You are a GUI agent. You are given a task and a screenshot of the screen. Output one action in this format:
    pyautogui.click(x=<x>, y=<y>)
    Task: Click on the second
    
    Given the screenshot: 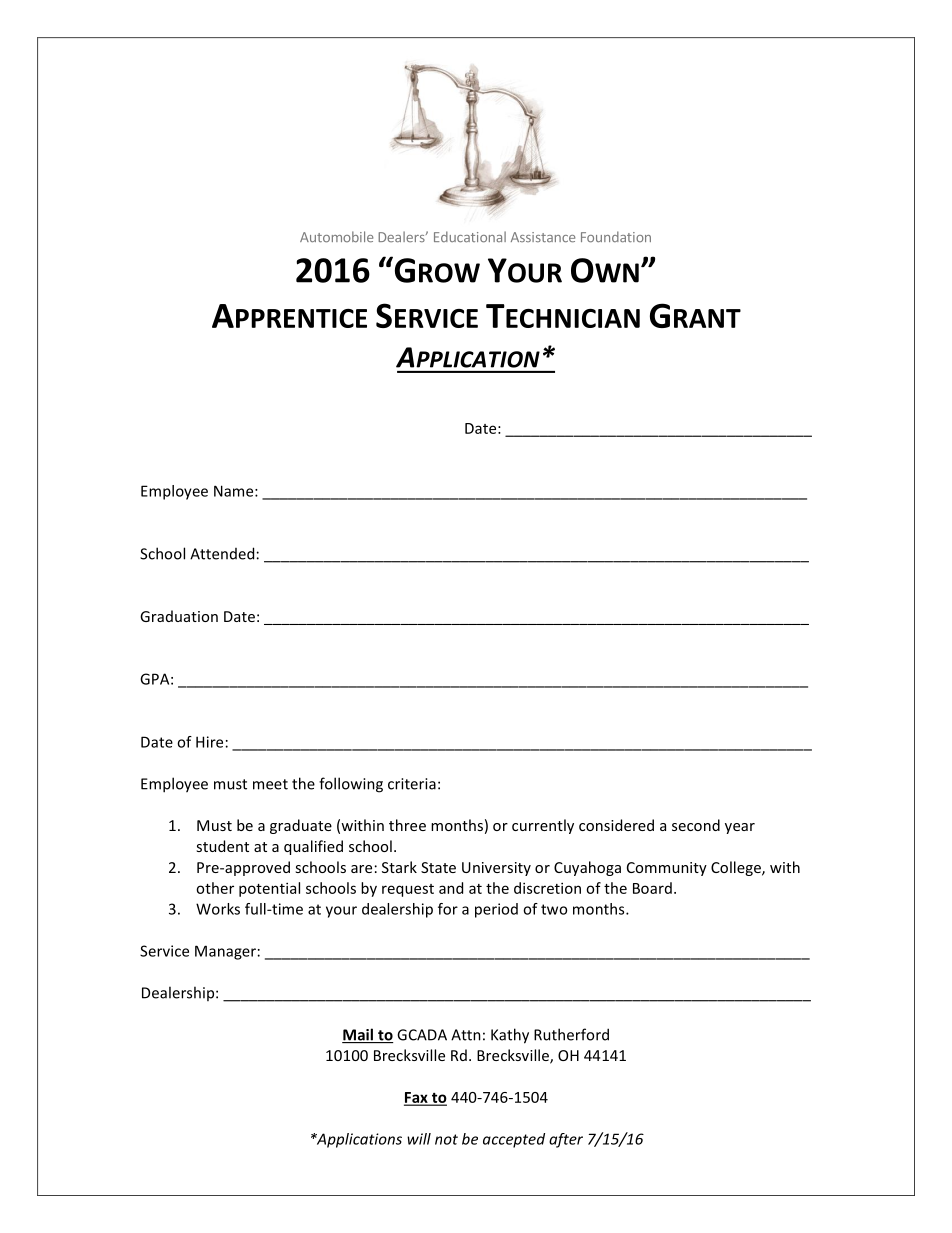 What is the action you would take?
    pyautogui.click(x=696, y=825)
